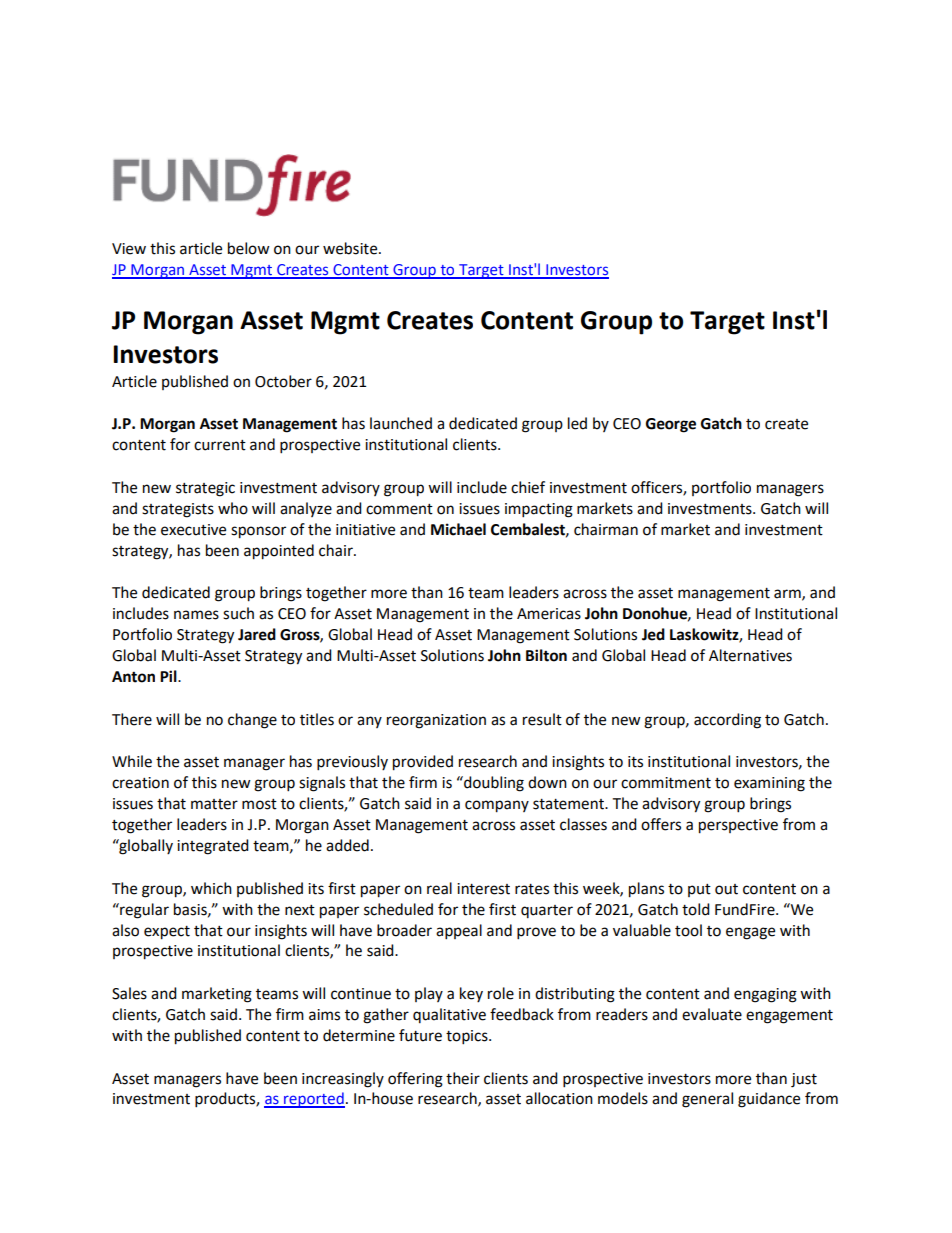 Image resolution: width=952 pixels, height=1233 pixels. What do you see at coordinates (696, 909) in the screenshot?
I see `told` at bounding box center [696, 909].
